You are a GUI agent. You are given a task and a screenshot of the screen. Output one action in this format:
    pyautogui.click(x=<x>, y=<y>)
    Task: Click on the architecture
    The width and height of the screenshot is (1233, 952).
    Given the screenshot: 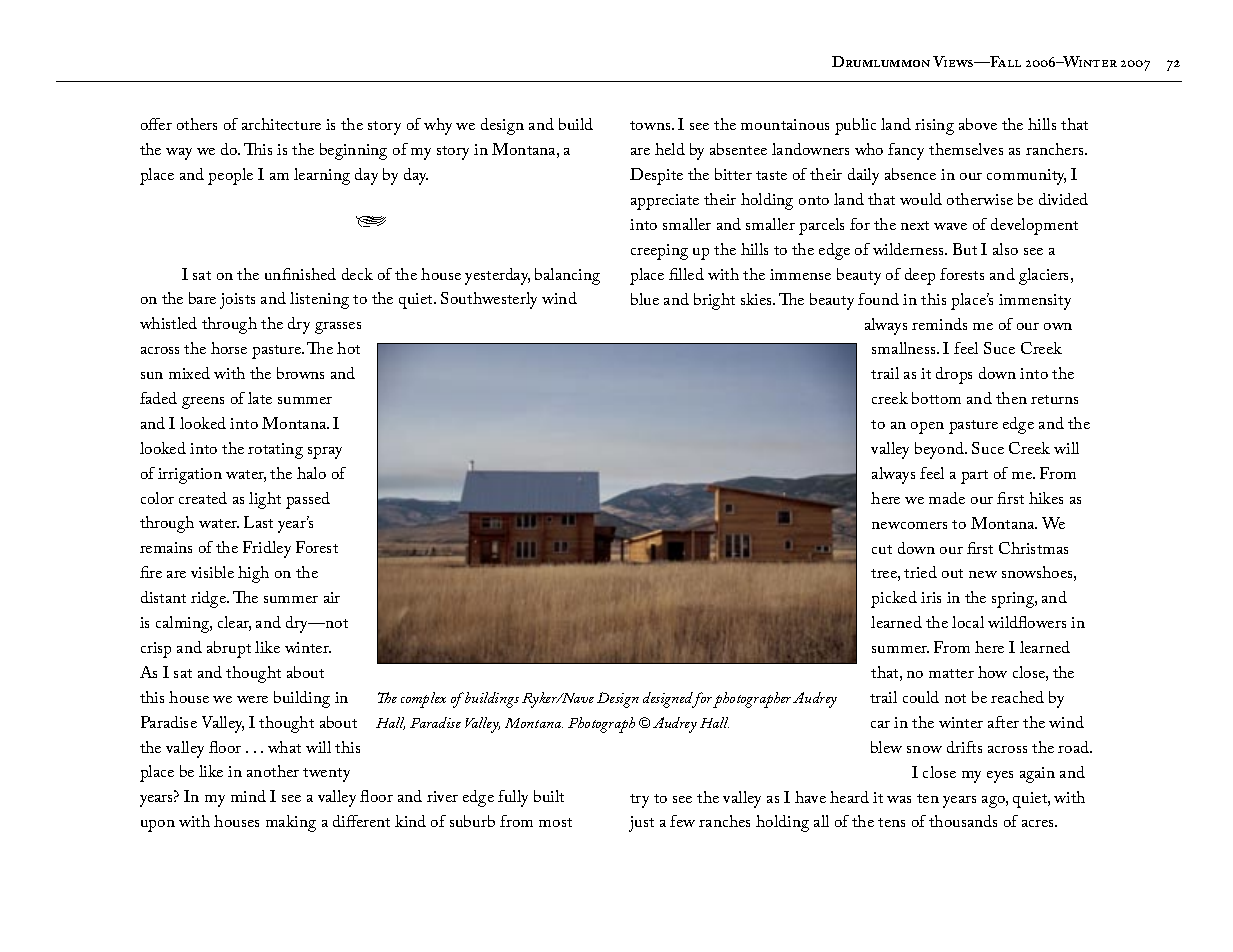 What is the action you would take?
    pyautogui.click(x=281, y=124)
